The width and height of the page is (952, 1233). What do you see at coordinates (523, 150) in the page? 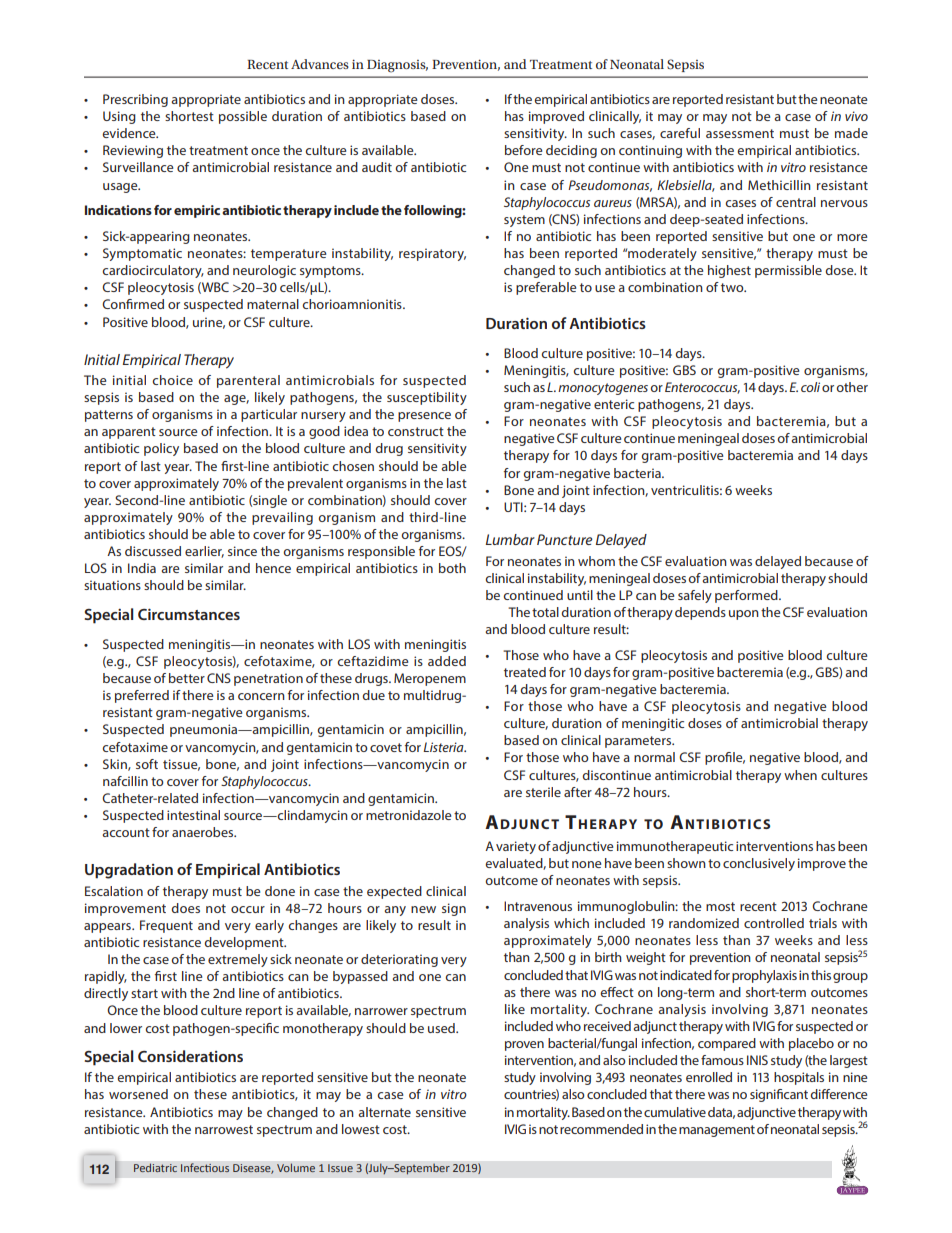
I see `before` at bounding box center [523, 150].
